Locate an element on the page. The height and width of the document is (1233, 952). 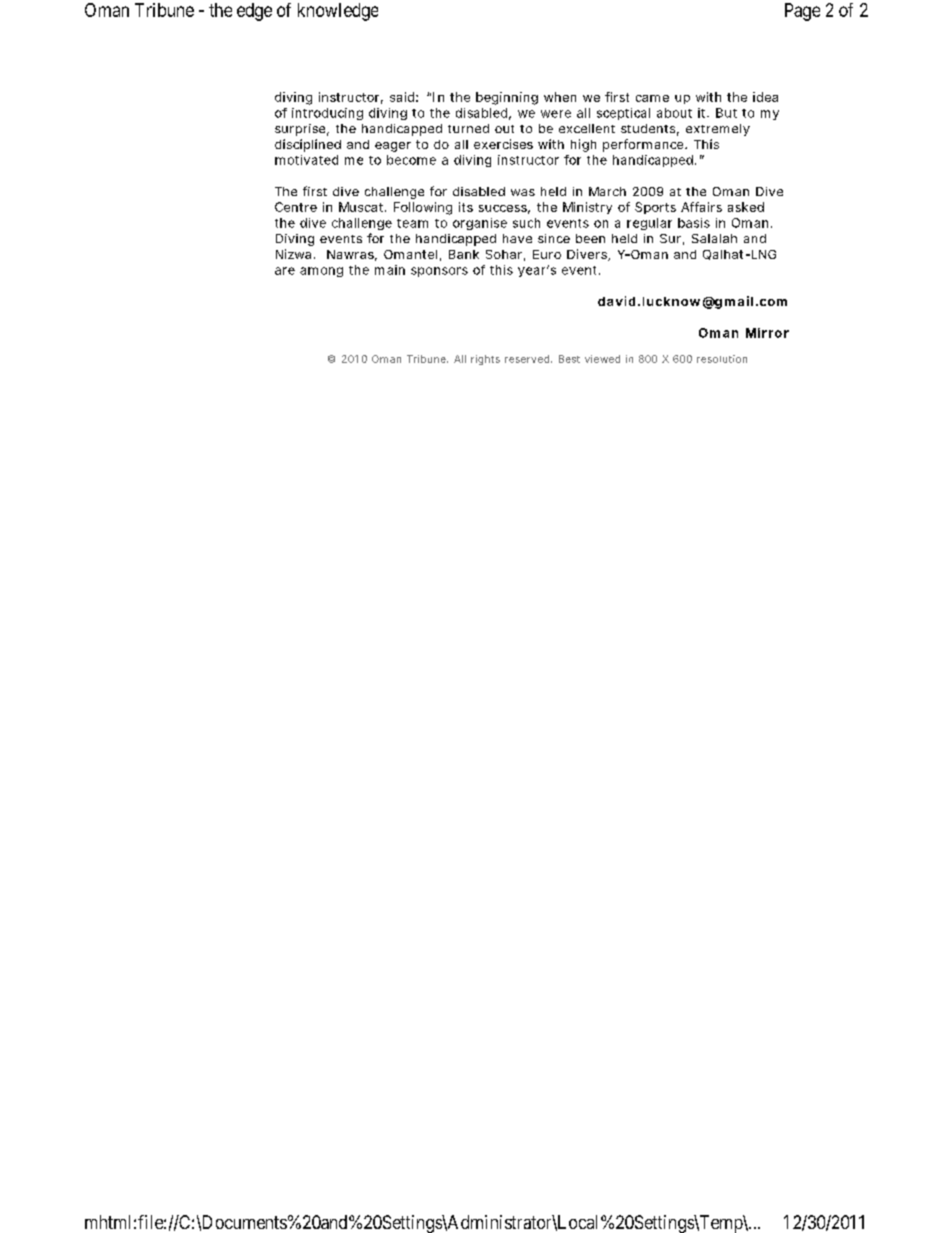
Page is located at coordinates (802, 12).
